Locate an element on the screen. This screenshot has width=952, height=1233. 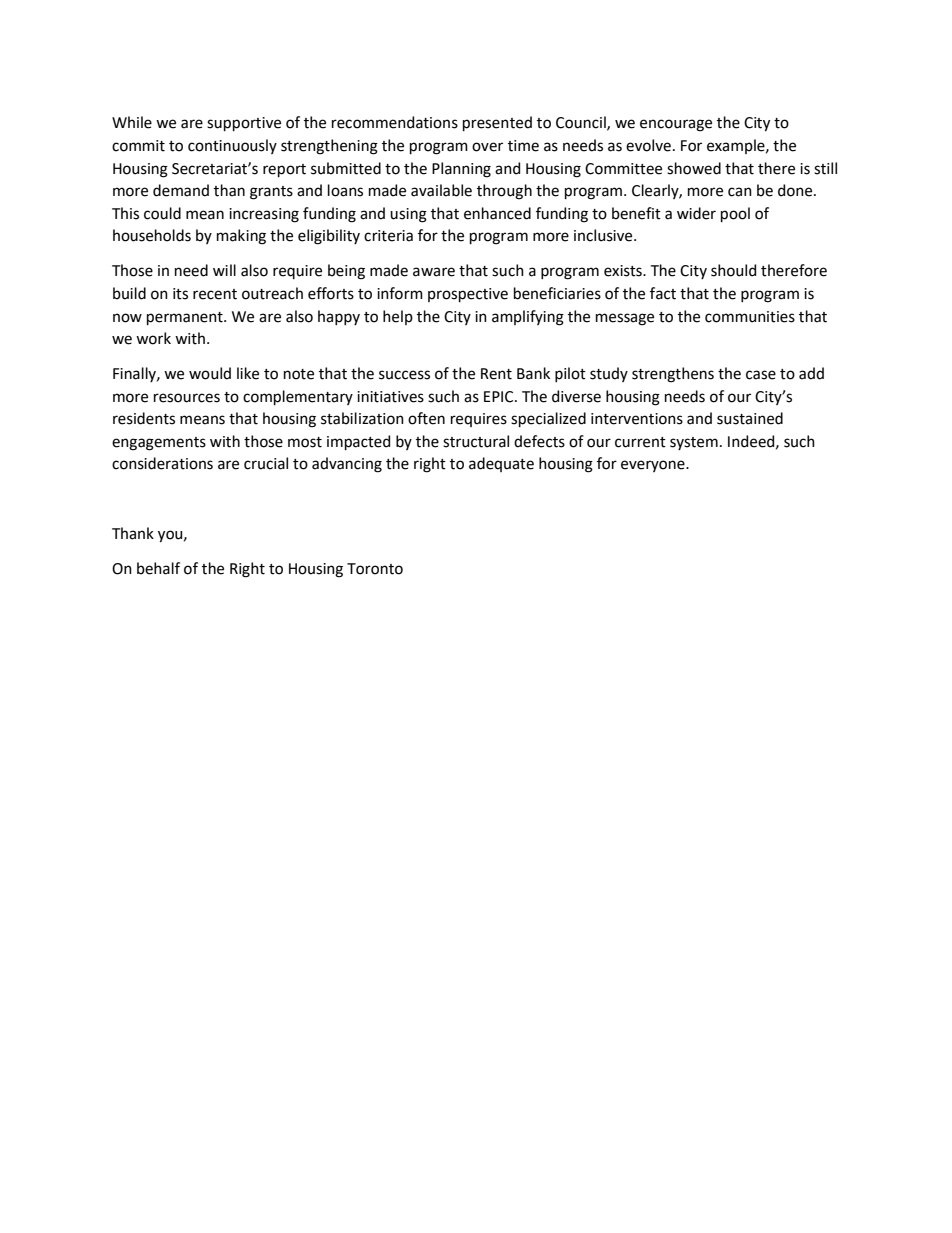
will is located at coordinates (224, 270).
